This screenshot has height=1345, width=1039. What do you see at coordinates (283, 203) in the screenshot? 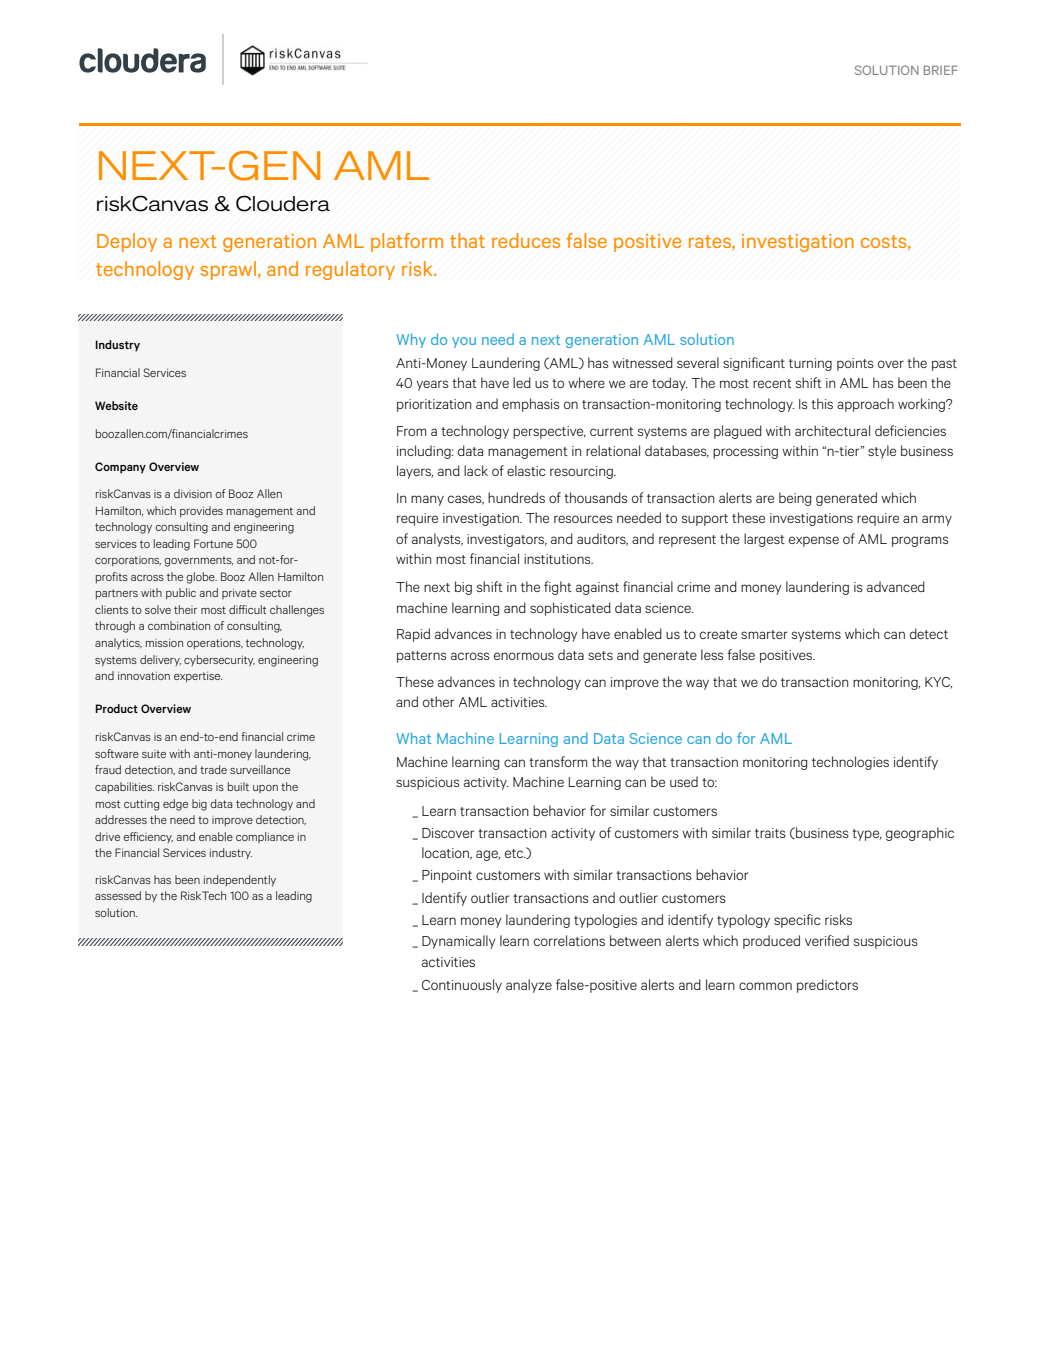
I see `Cloudera` at bounding box center [283, 203].
